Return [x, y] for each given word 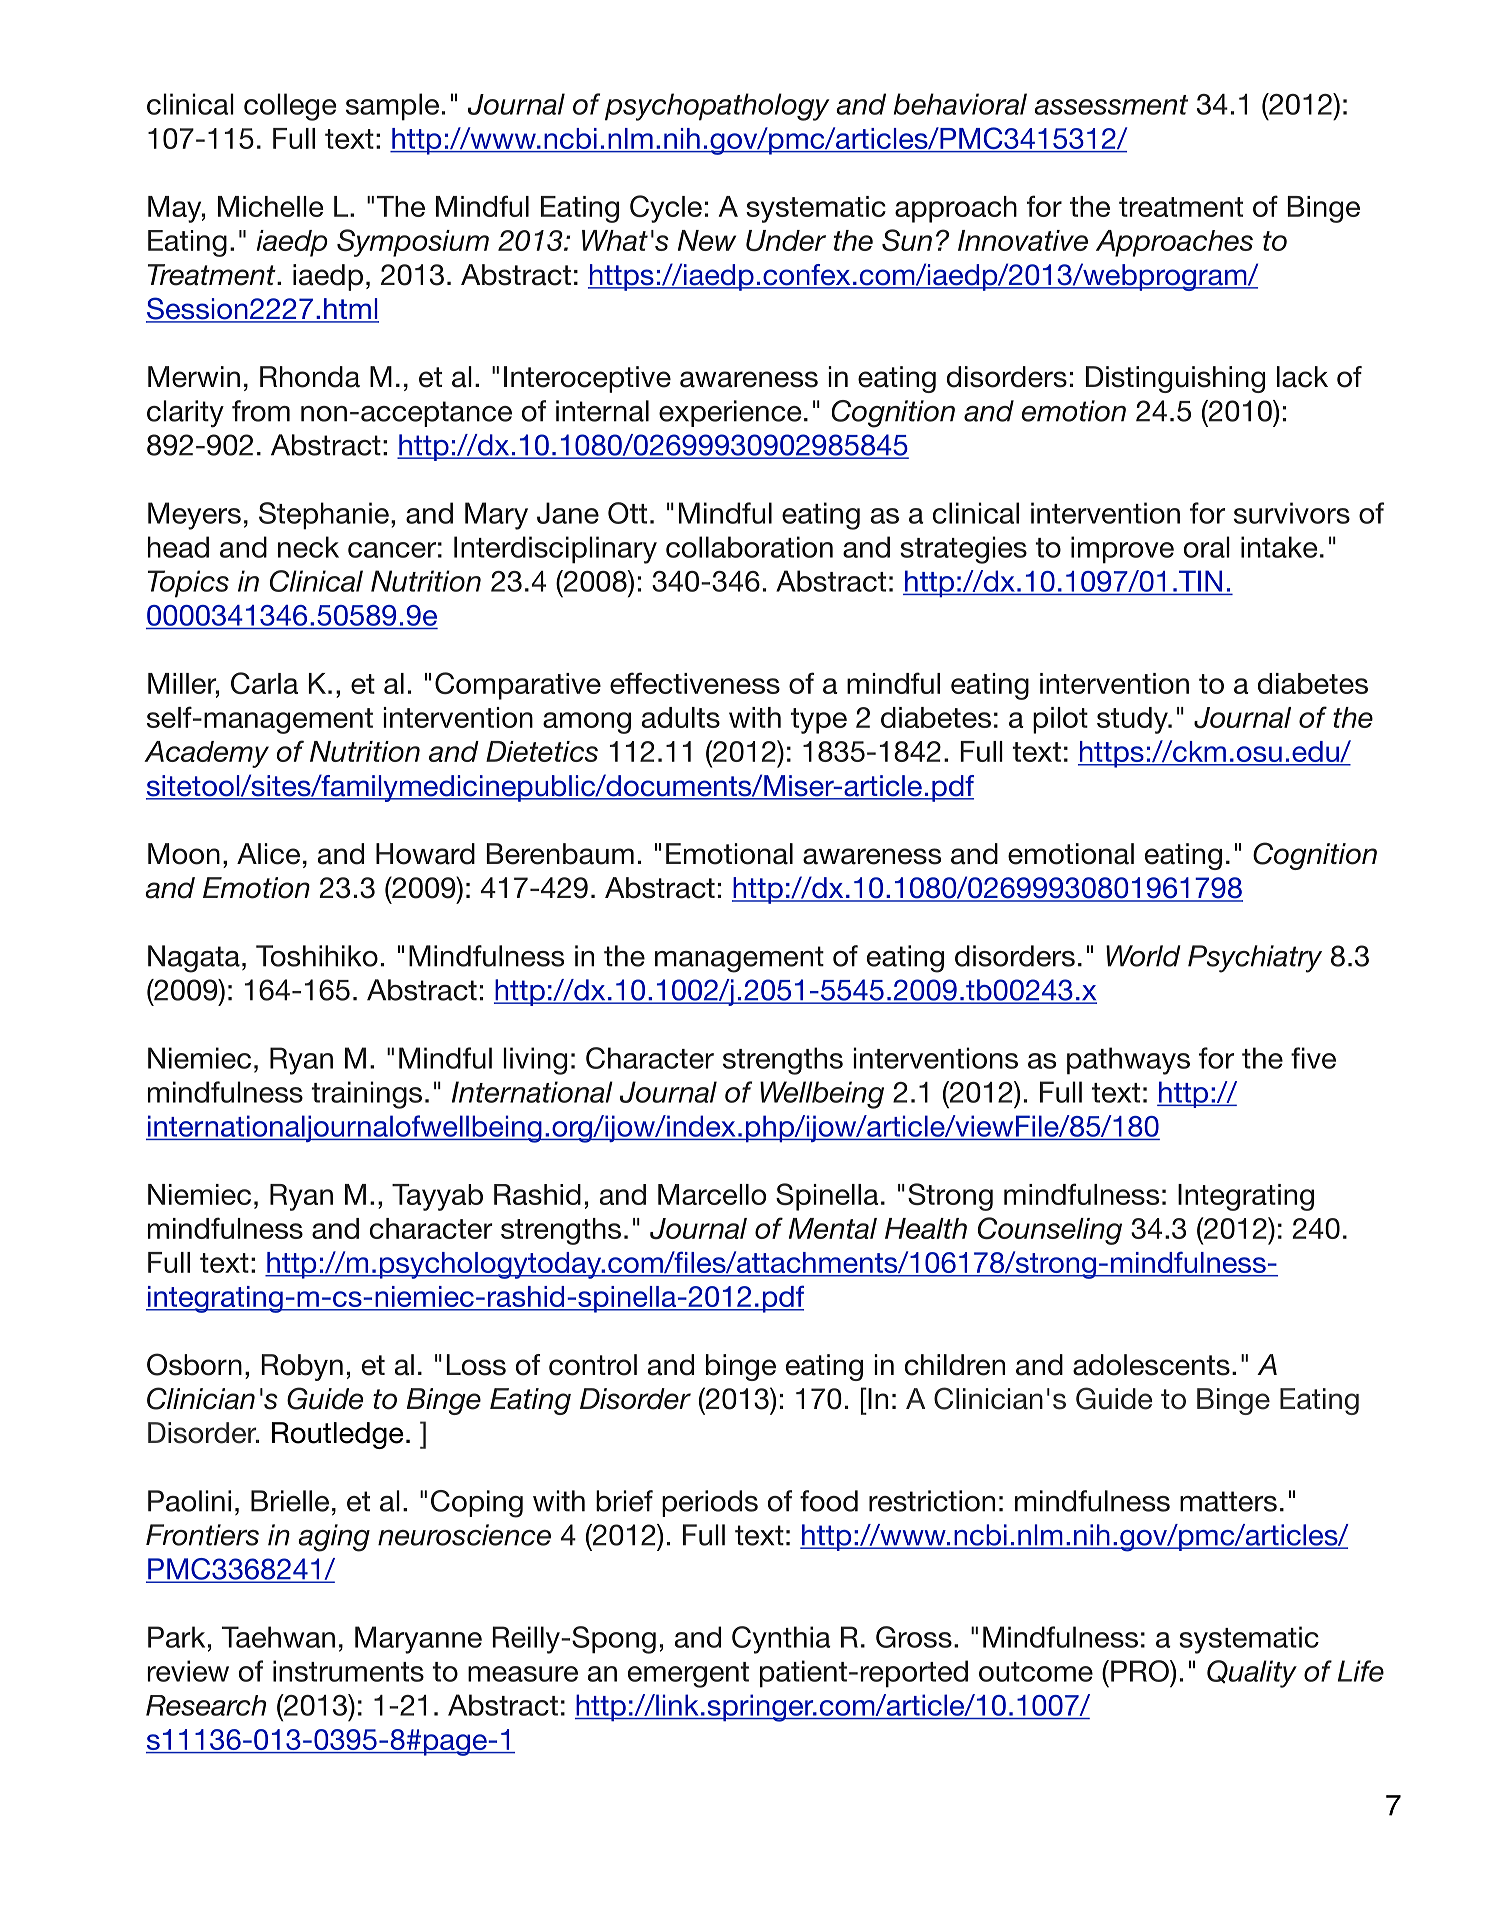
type [819, 721]
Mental [833, 1228]
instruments [348, 1671]
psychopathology [717, 107]
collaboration [749, 547]
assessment [1111, 105]
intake [1279, 547]
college [290, 107]
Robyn [302, 1367]
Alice [268, 854]
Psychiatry [1255, 959]
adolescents [1151, 1365]
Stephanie [324, 516]
